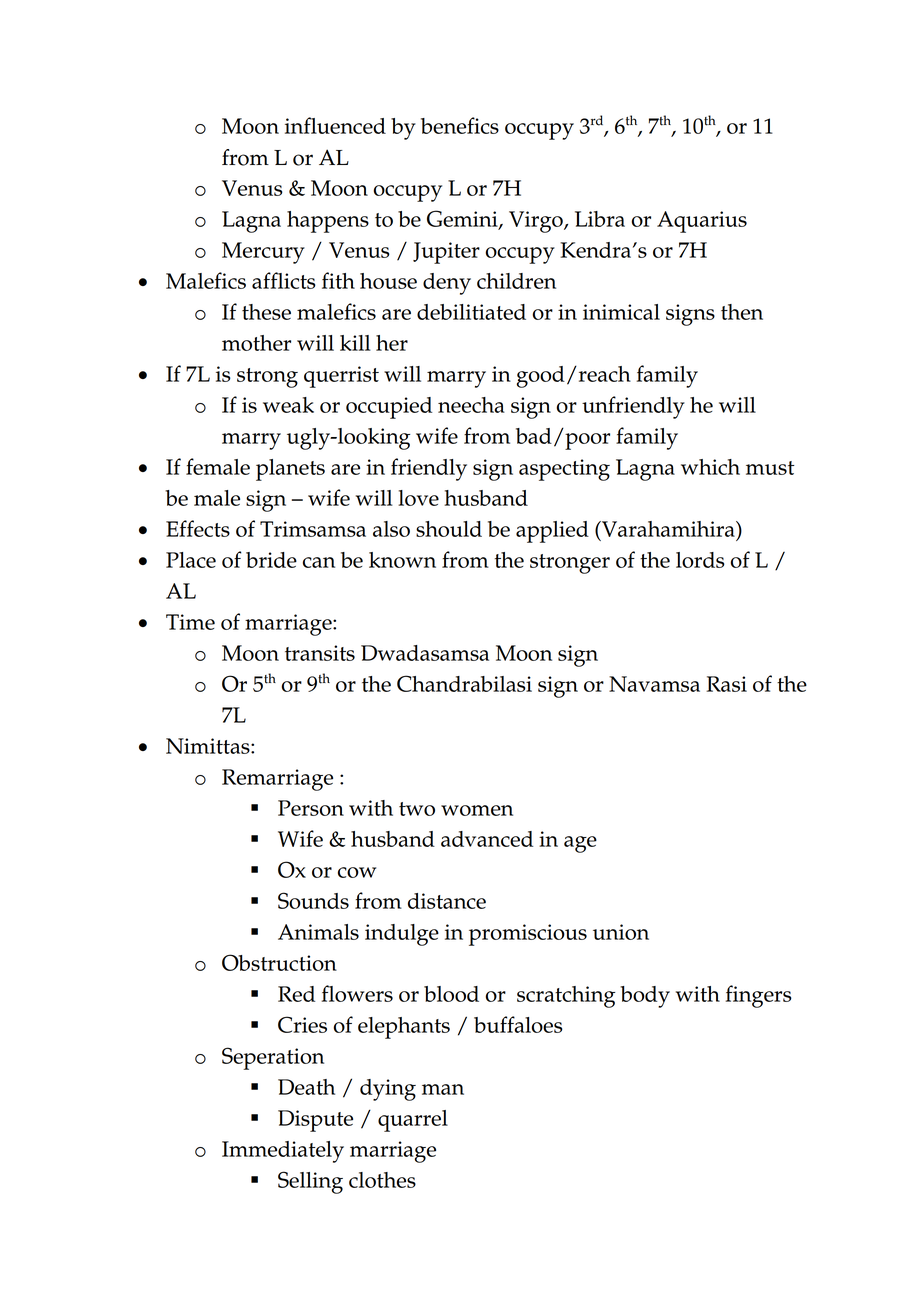 Image resolution: width=924 pixels, height=1308 pixels. I want to click on known, so click(402, 560).
